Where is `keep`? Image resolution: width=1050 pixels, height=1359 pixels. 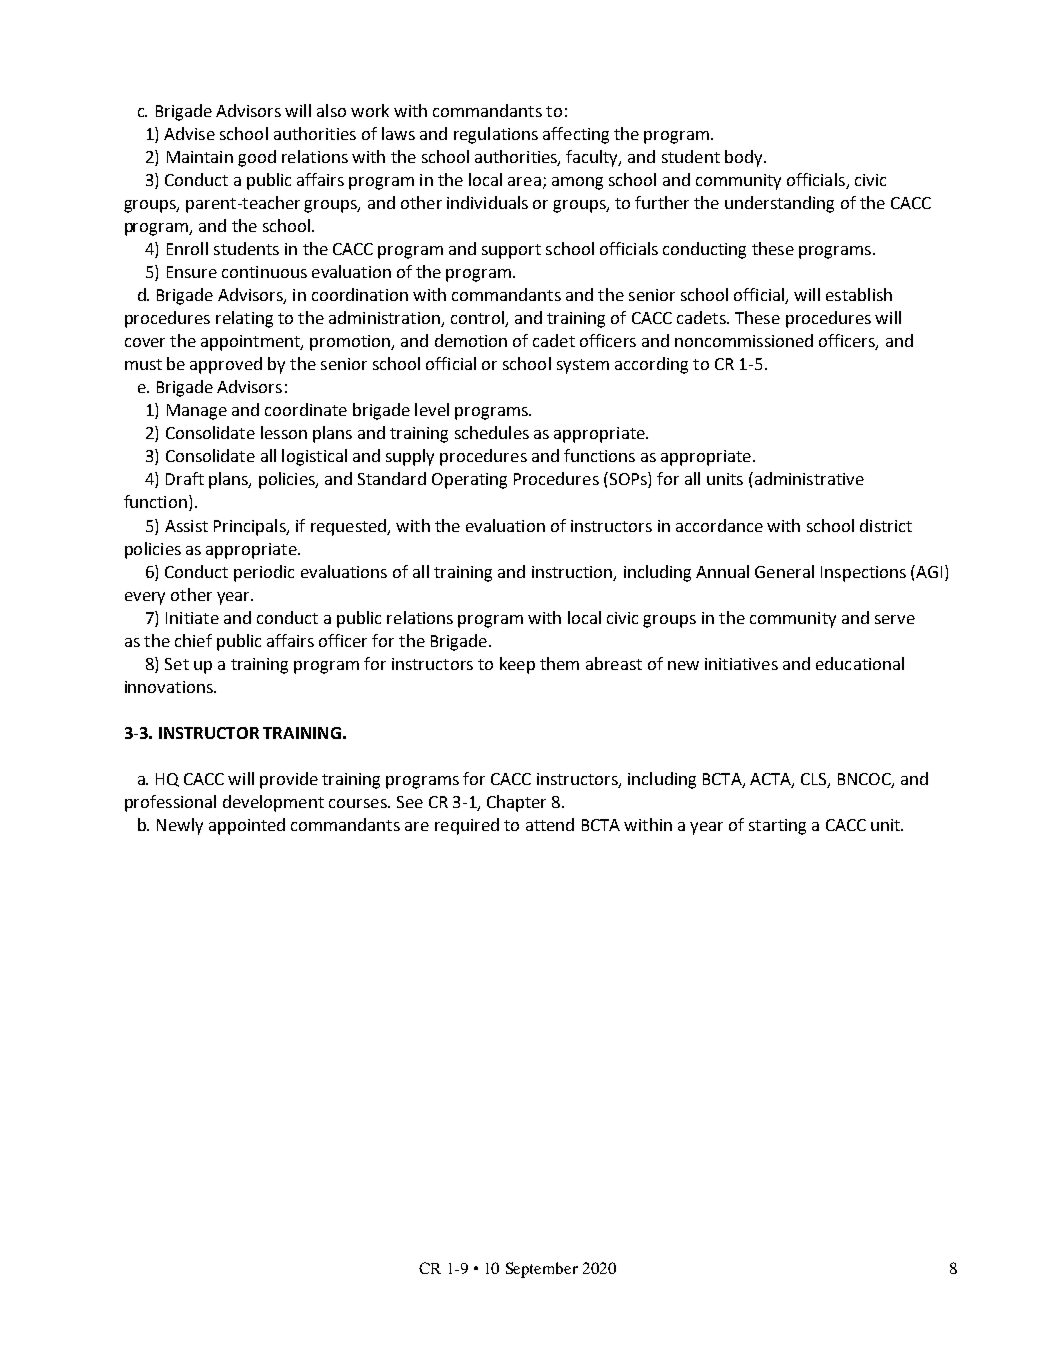 keep is located at coordinates (517, 665).
